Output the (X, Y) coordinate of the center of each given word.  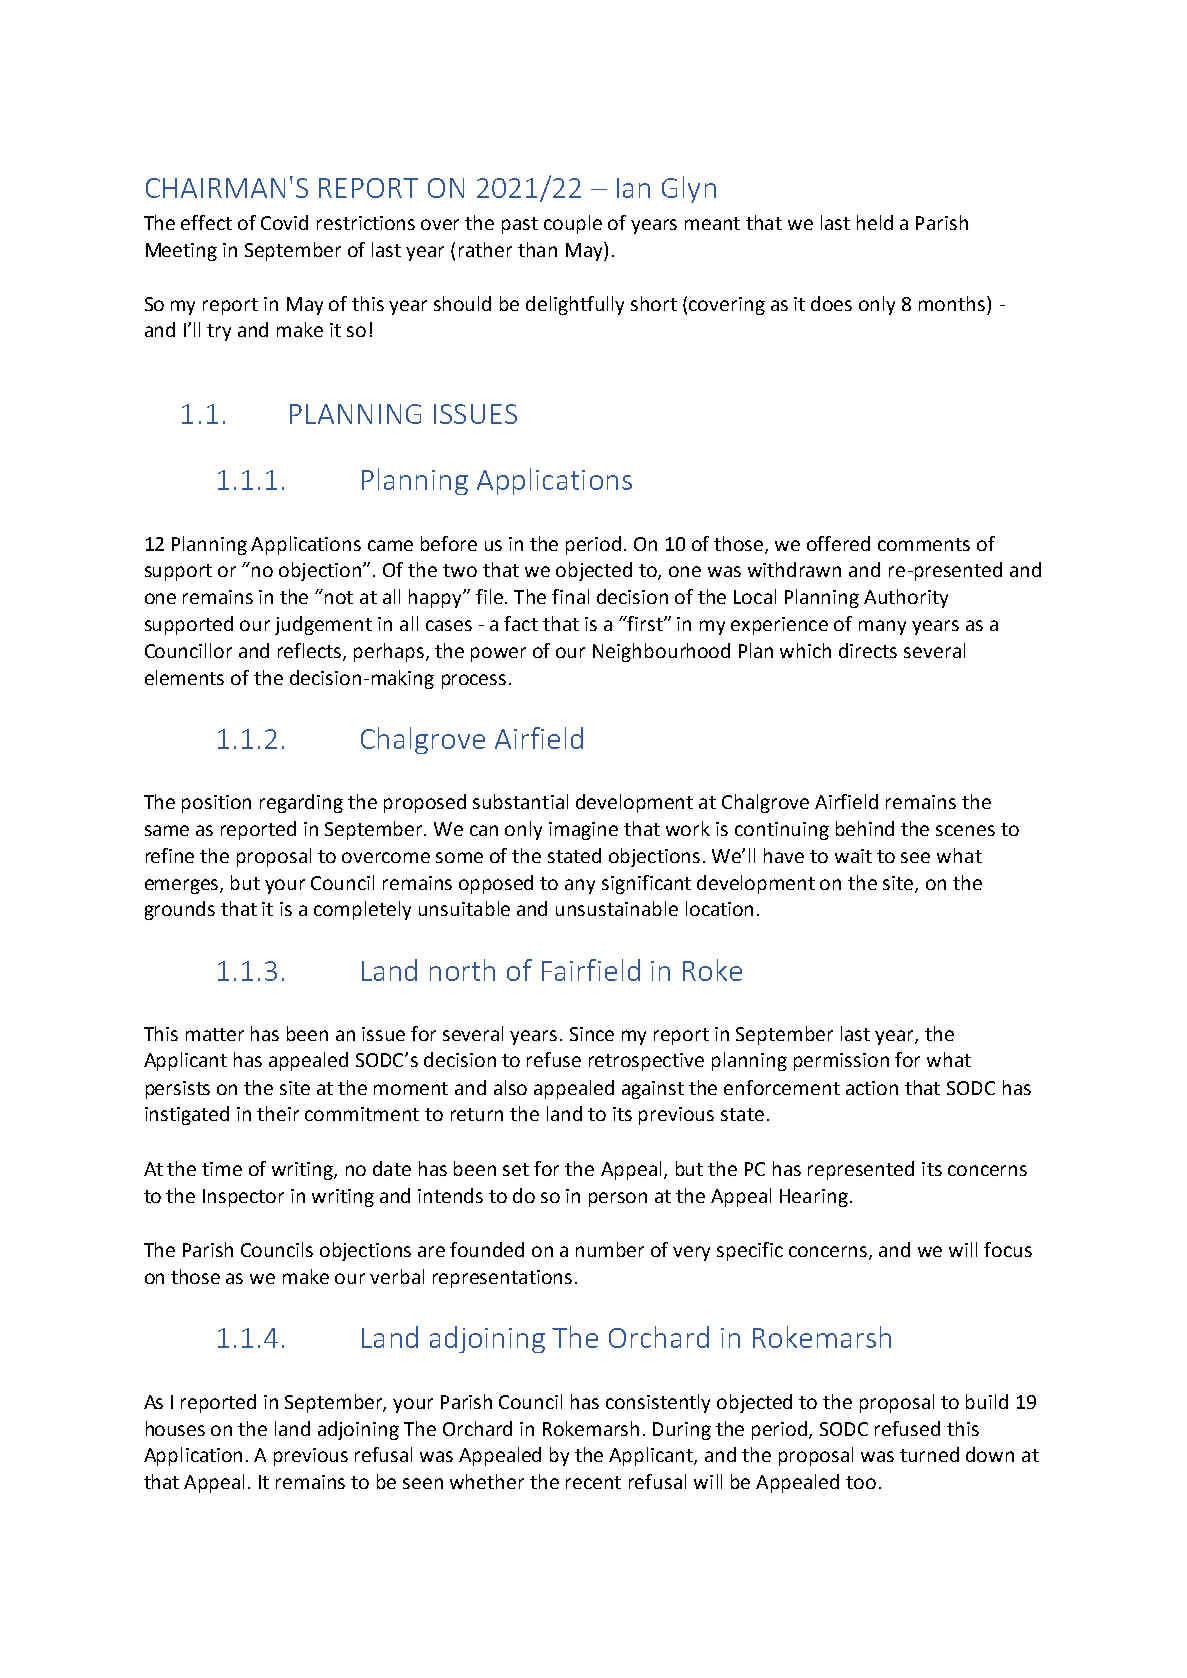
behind (865, 828)
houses (175, 1428)
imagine (583, 831)
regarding (301, 803)
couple (573, 224)
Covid (284, 222)
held (875, 222)
